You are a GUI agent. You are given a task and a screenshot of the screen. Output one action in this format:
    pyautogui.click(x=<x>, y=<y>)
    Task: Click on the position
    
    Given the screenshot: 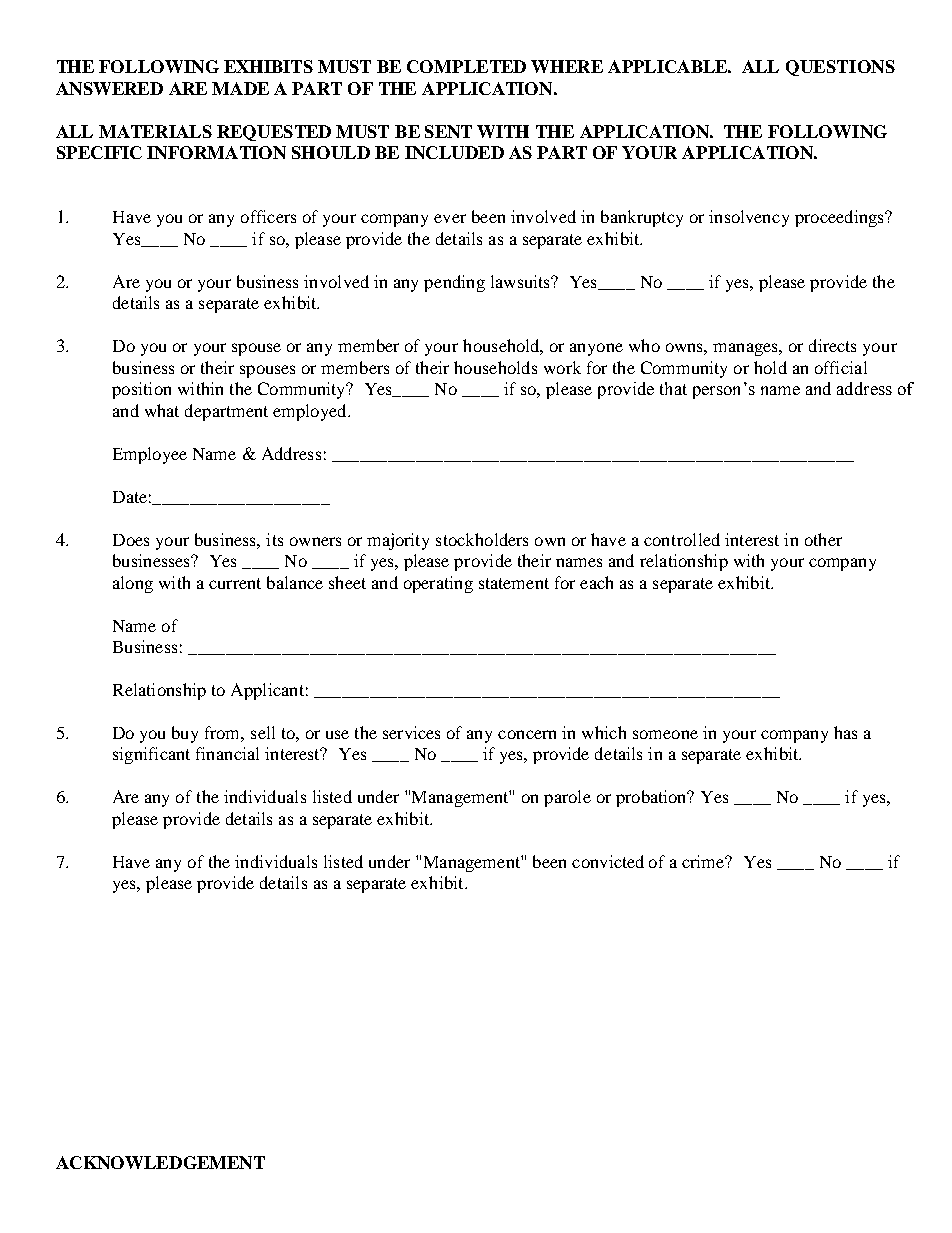 What is the action you would take?
    pyautogui.click(x=141, y=390)
